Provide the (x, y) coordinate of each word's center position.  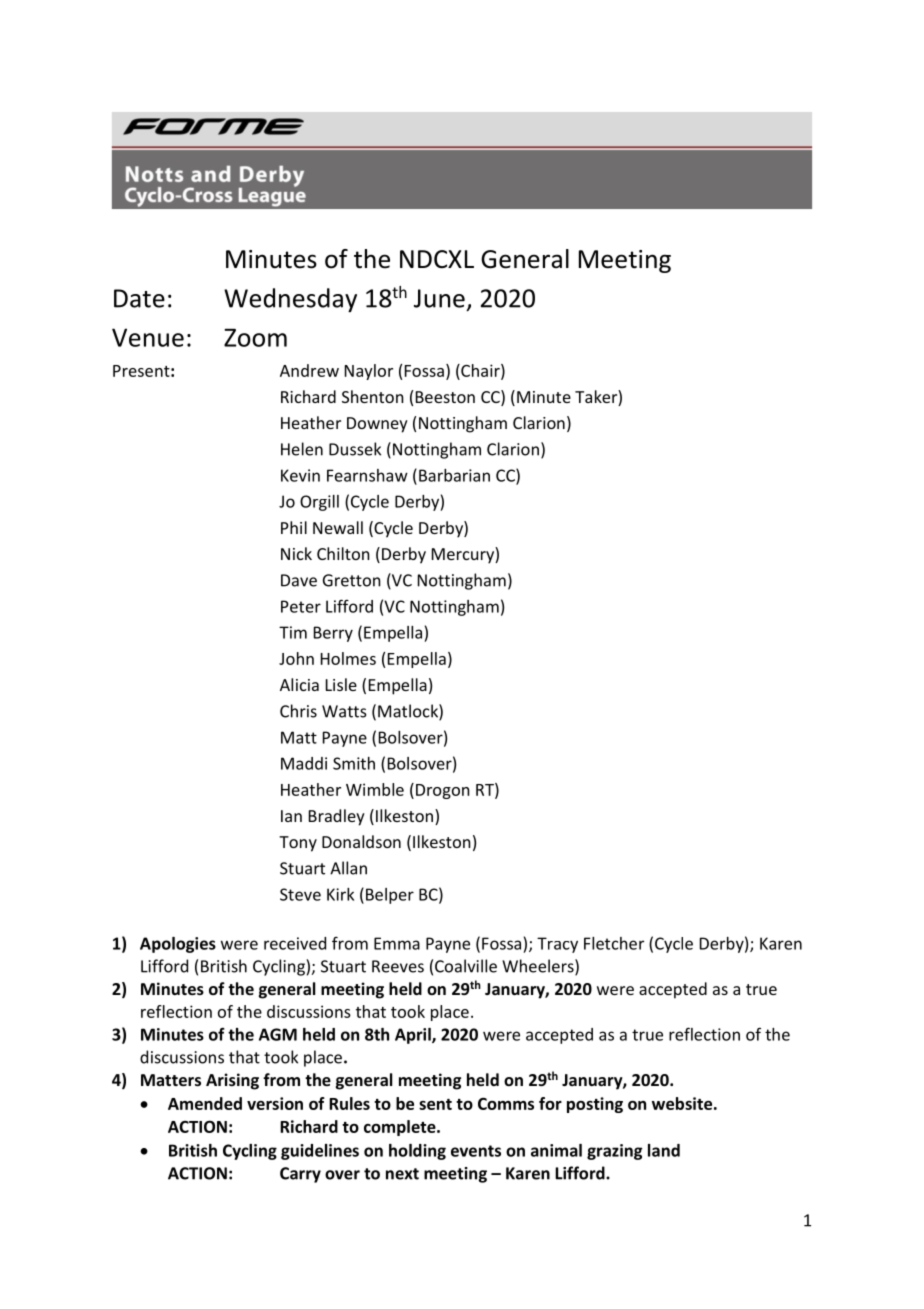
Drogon (443, 791)
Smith (354, 763)
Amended (205, 1103)
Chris (298, 711)
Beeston (445, 397)
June (439, 298)
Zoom (255, 338)
